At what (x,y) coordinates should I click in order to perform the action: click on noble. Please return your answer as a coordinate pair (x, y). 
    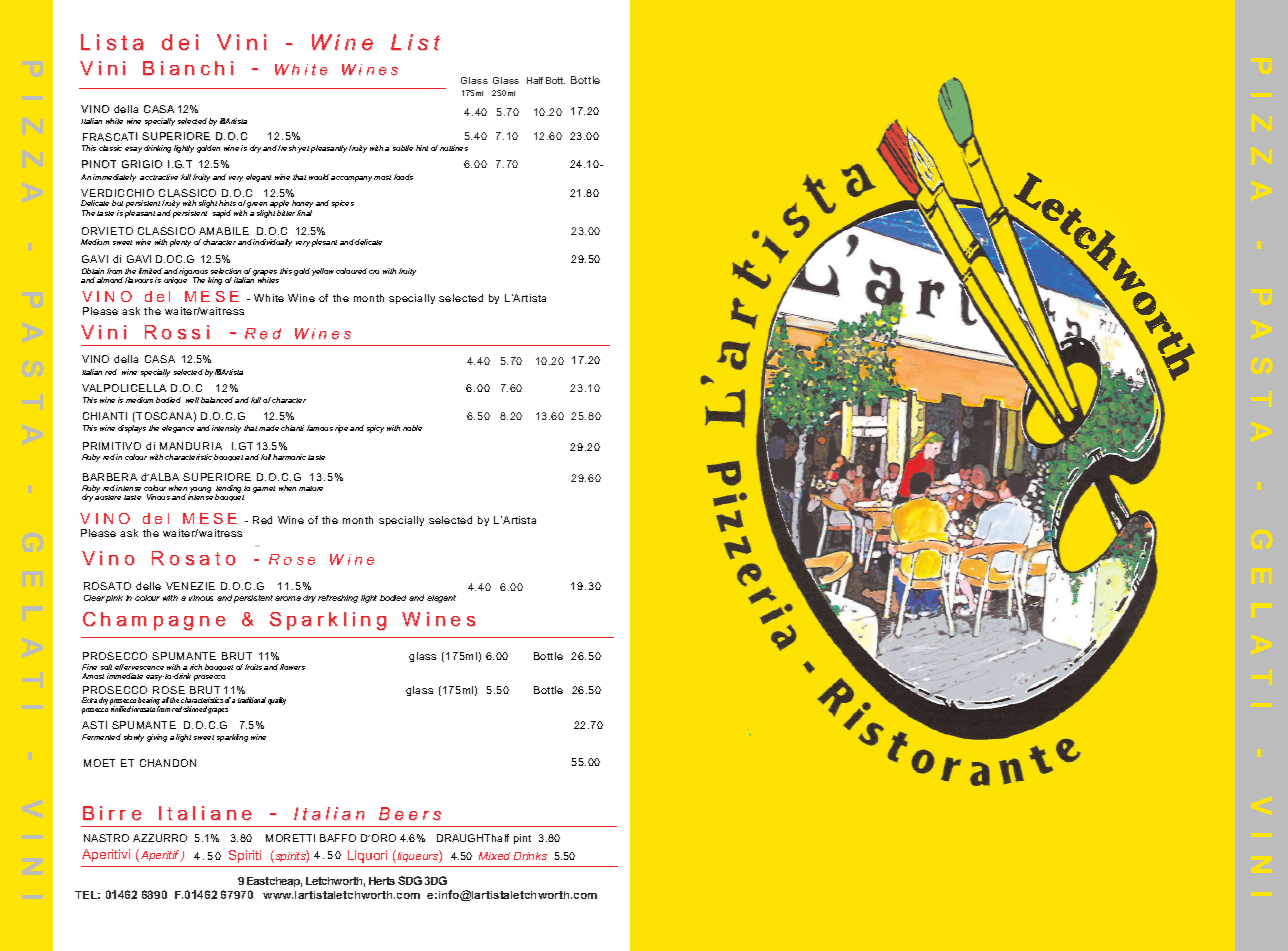
    Looking at the image, I should click on (412, 428).
